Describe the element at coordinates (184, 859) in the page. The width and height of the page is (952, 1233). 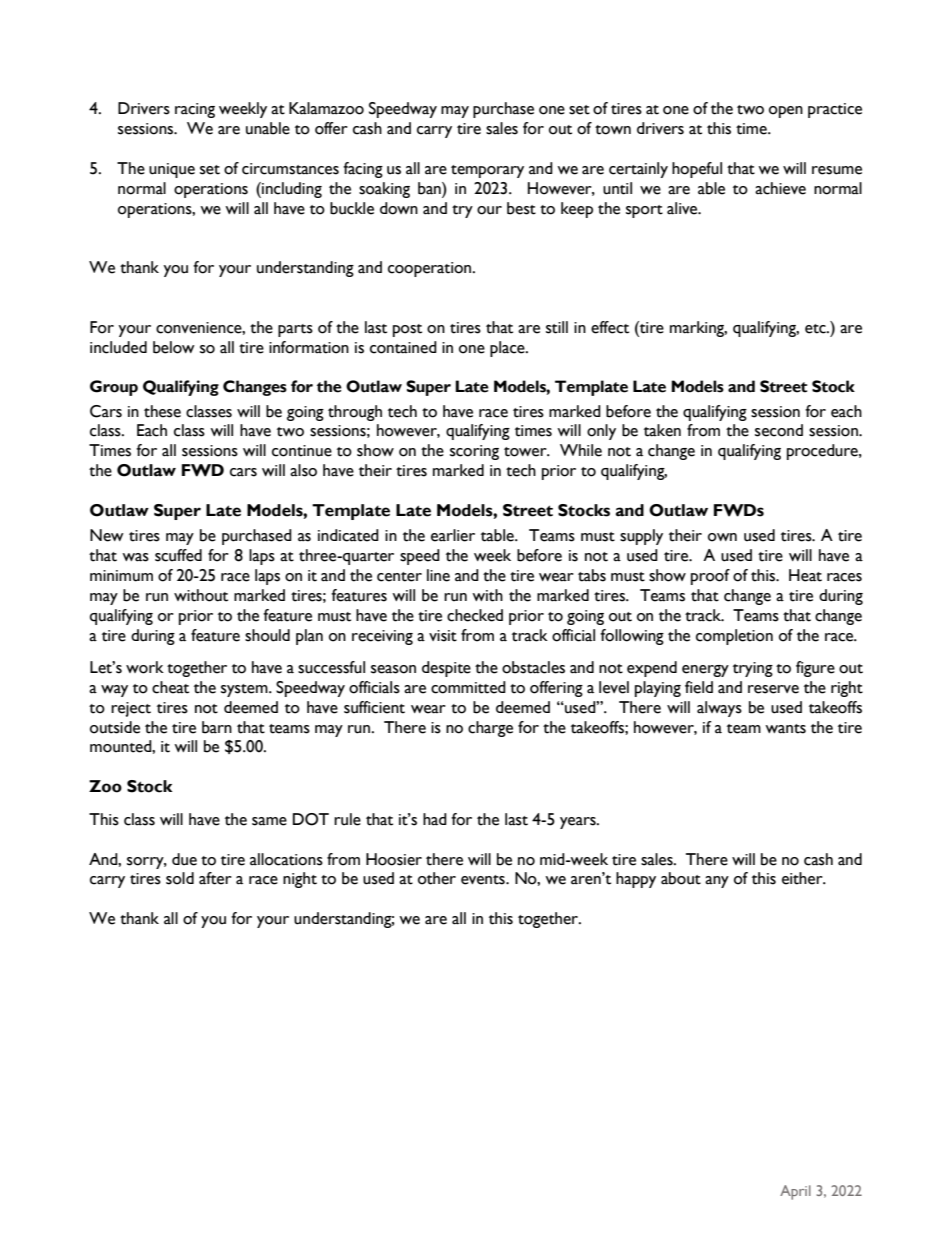
I see `due` at that location.
